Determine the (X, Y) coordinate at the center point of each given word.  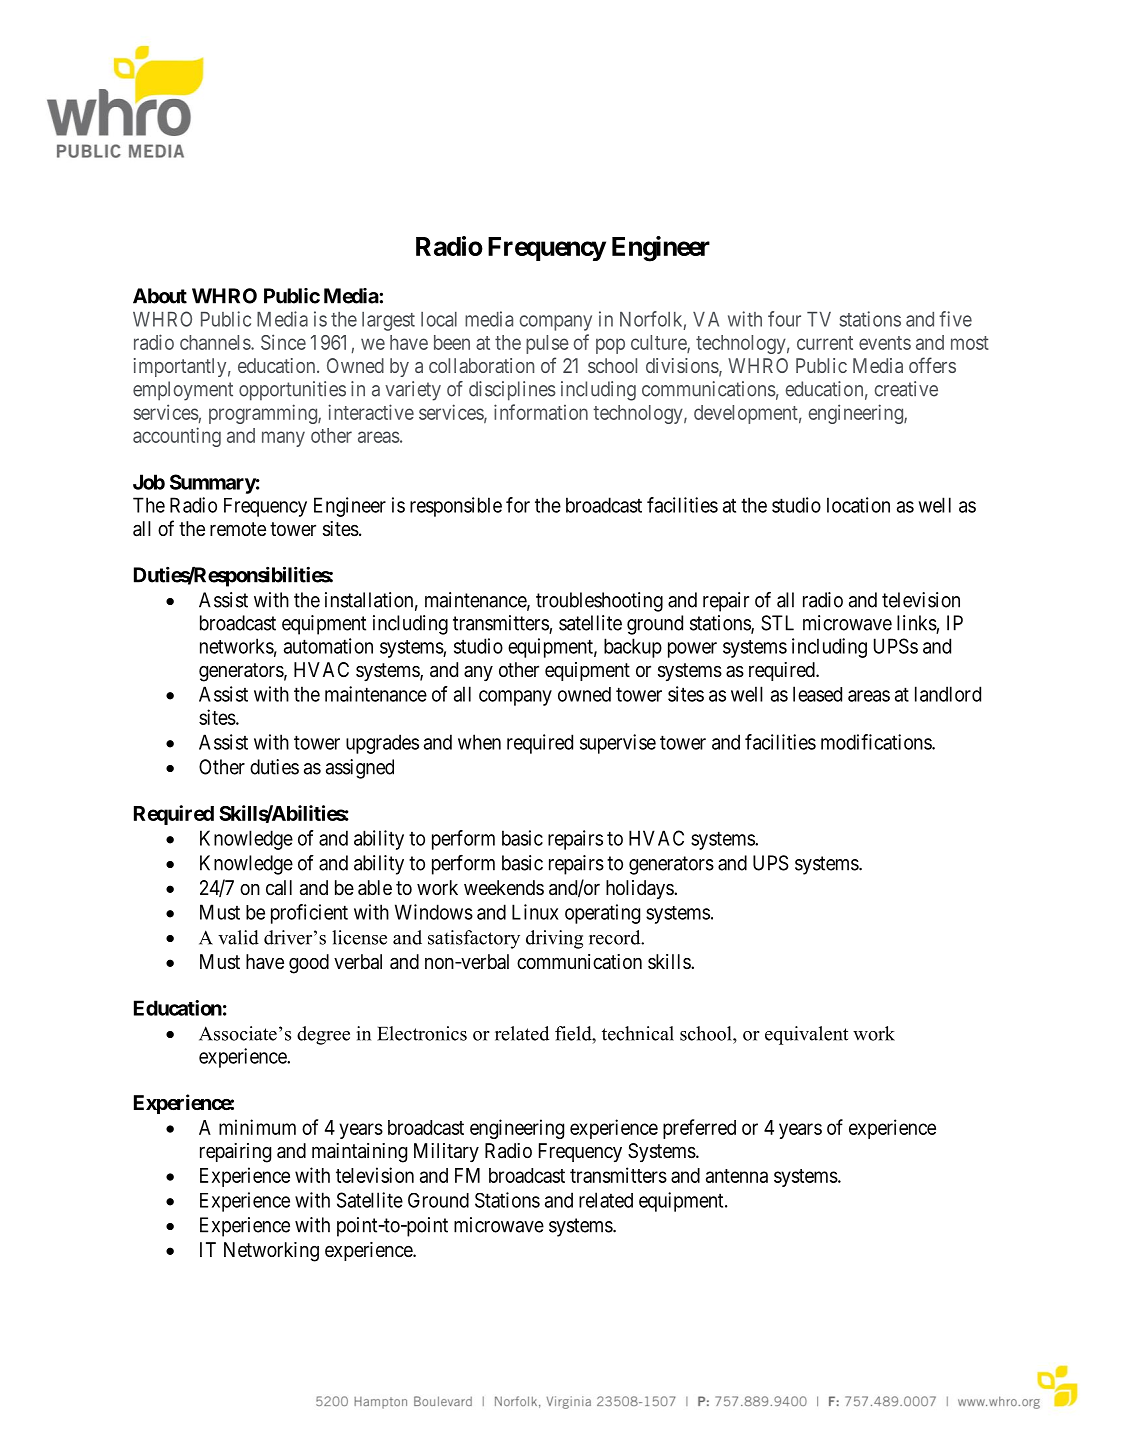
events (885, 343)
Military (446, 1152)
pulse (547, 344)
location (858, 505)
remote (238, 529)
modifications (877, 742)
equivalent (806, 1035)
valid (238, 937)
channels (216, 342)
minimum (257, 1127)
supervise (618, 744)
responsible (456, 507)
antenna (737, 1176)
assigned (360, 769)
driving (554, 939)
